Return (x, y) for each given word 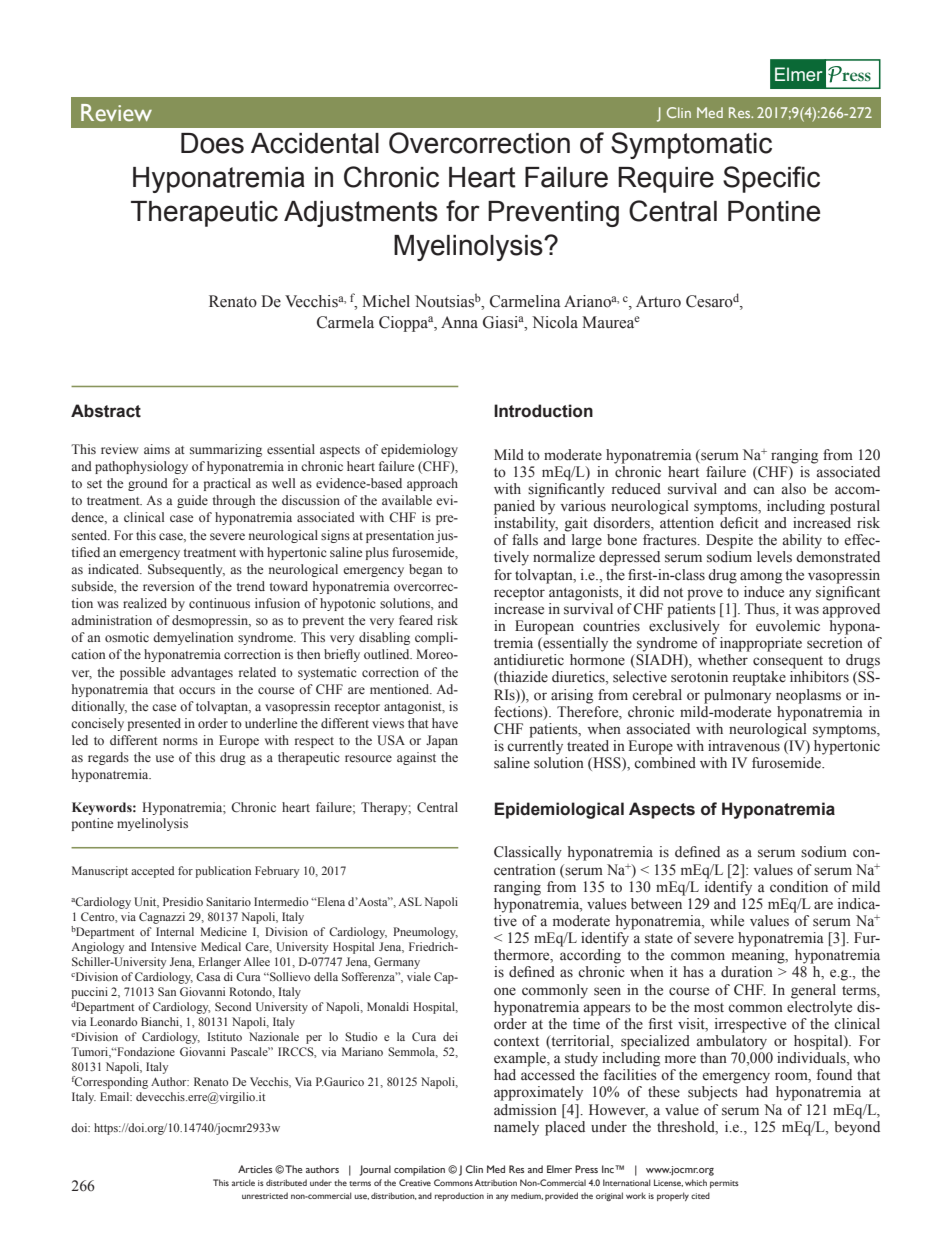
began (425, 570)
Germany (397, 963)
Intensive (173, 946)
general (813, 991)
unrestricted (265, 1195)
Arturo (658, 301)
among (761, 578)
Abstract (106, 411)
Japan (442, 741)
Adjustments (361, 214)
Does (212, 143)
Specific (771, 179)
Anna (459, 322)
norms (180, 741)
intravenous (744, 746)
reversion (168, 586)
